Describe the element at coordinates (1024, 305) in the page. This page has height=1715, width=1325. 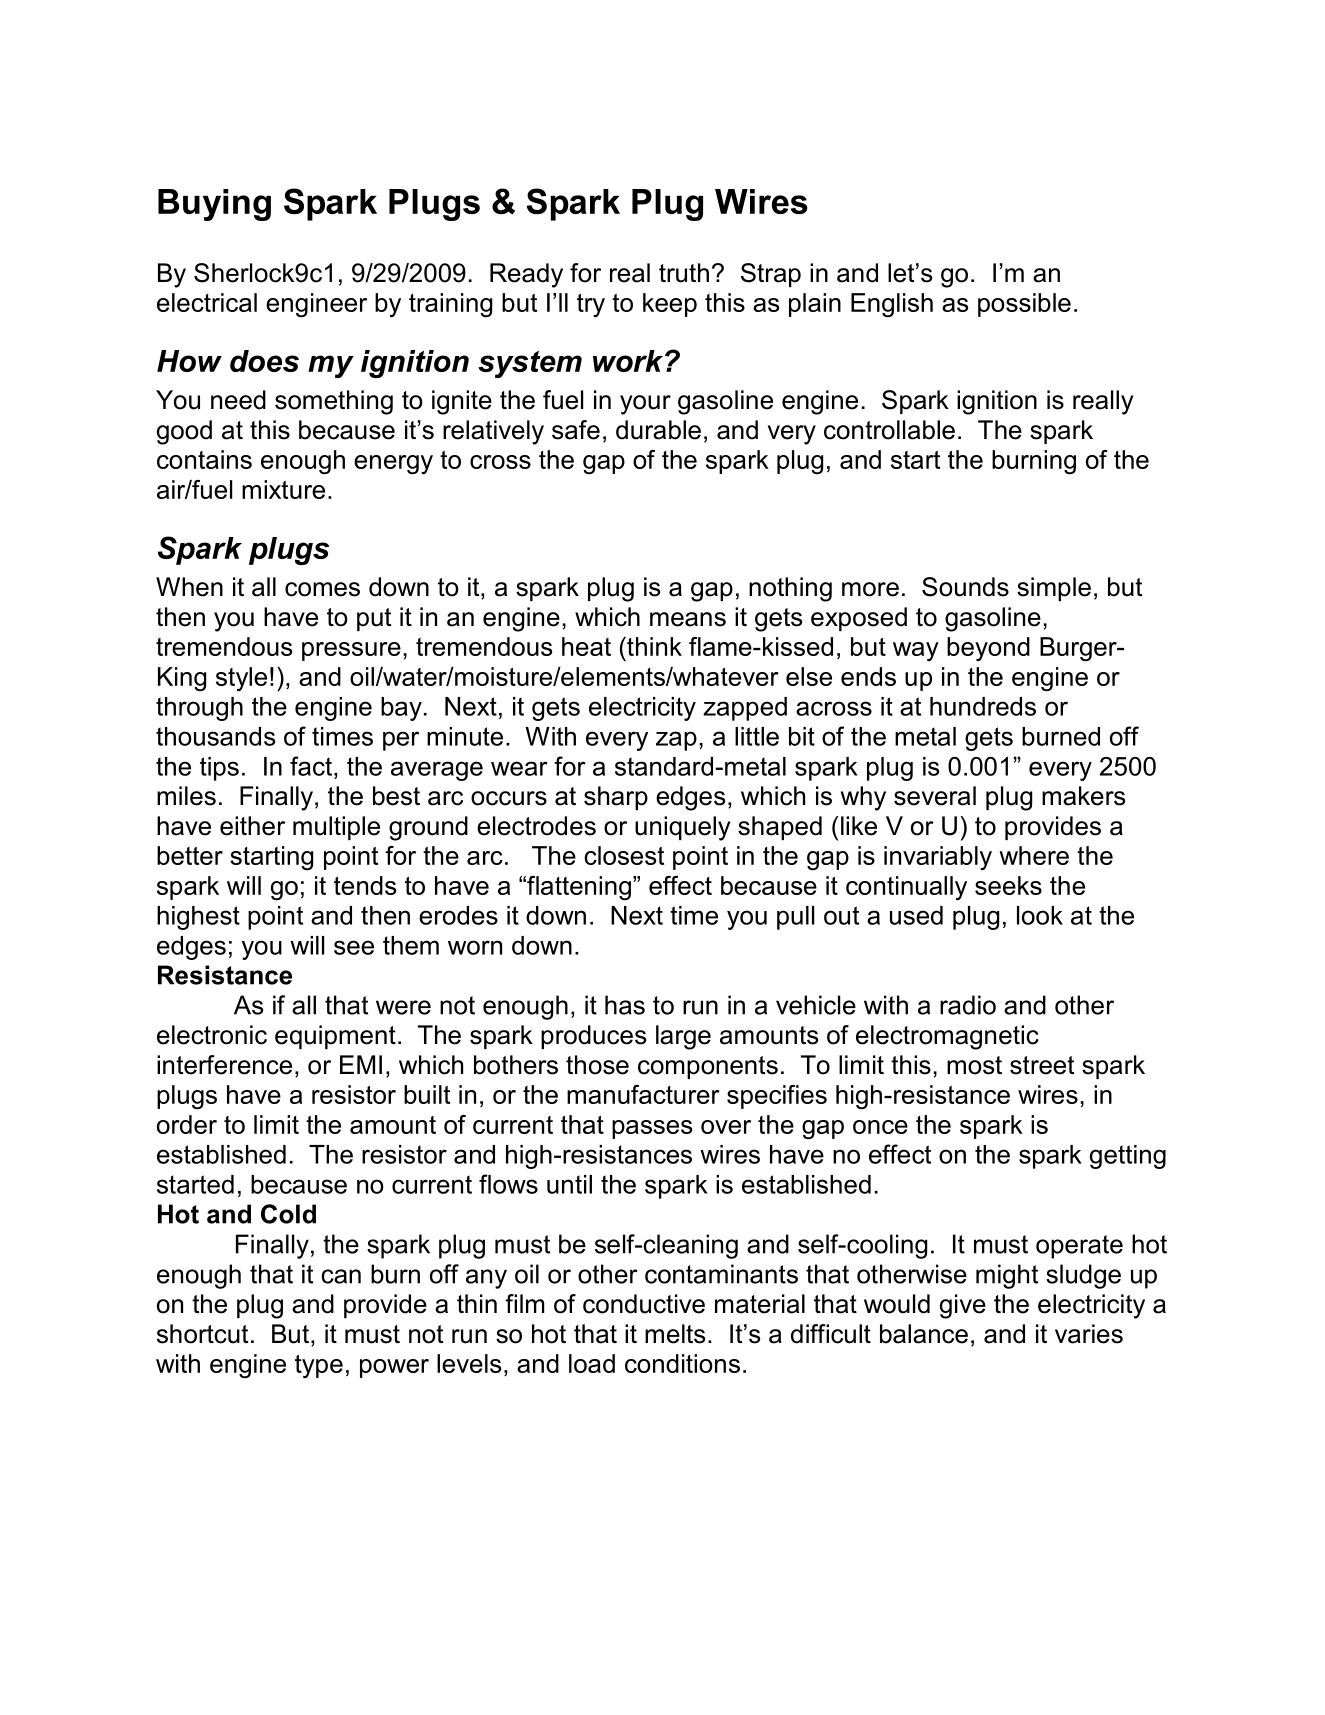
I see `possible` at that location.
